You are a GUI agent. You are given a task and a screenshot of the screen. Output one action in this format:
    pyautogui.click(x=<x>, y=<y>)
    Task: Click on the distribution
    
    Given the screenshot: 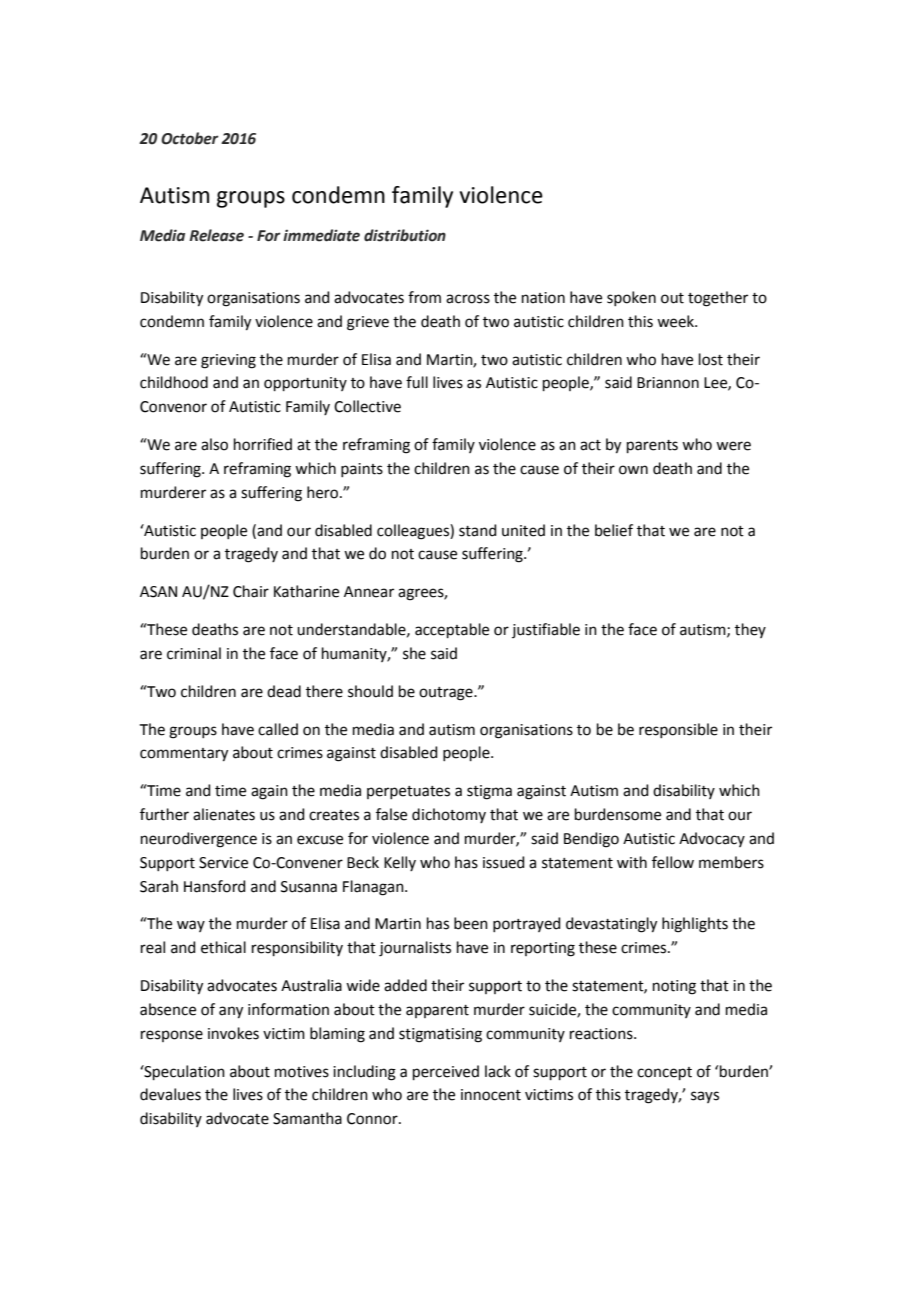 What is the action you would take?
    pyautogui.click(x=405, y=235)
